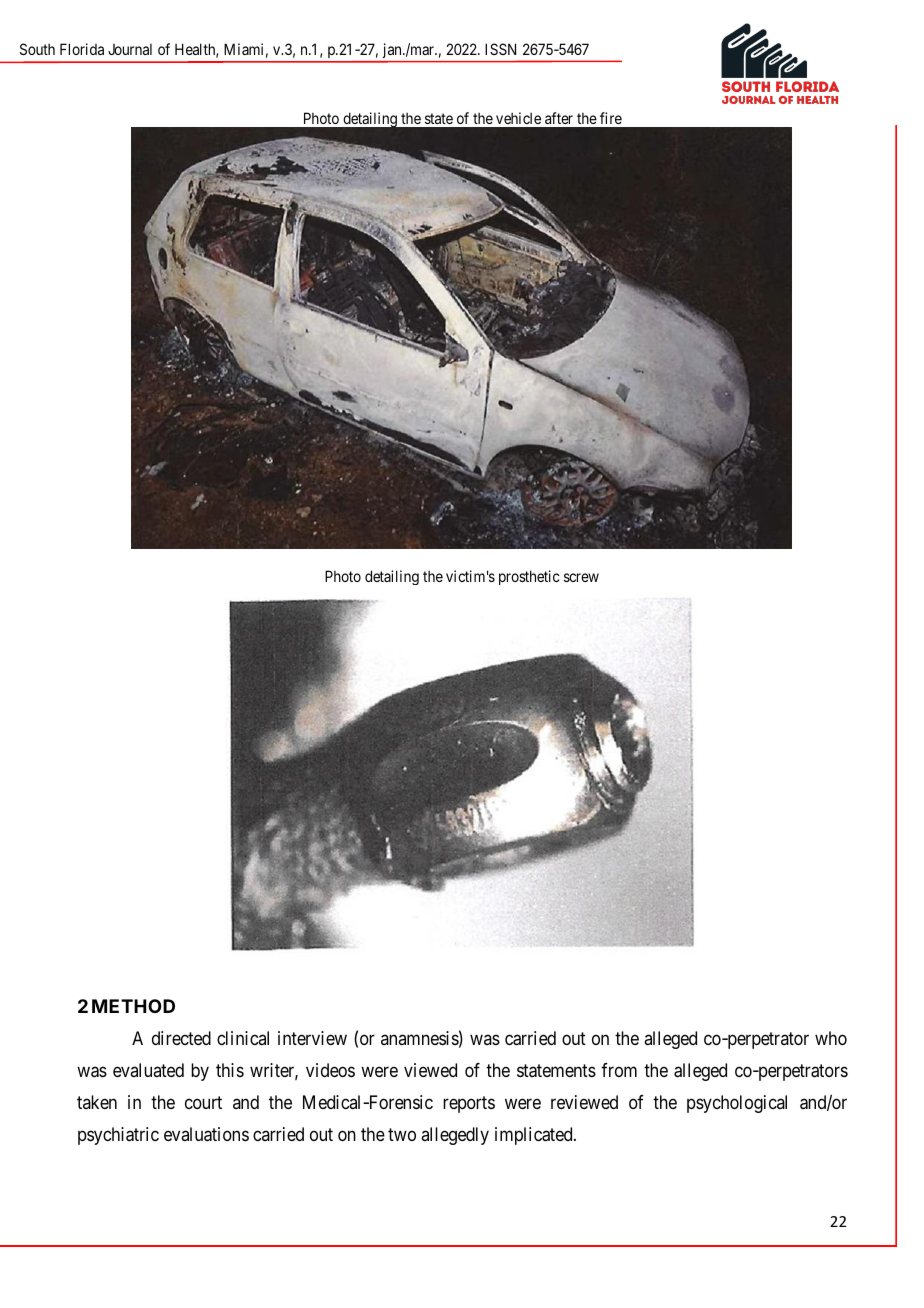 The width and height of the screenshot is (924, 1308). What do you see at coordinates (133, 1006) in the screenshot?
I see `METHOD` at bounding box center [133, 1006].
